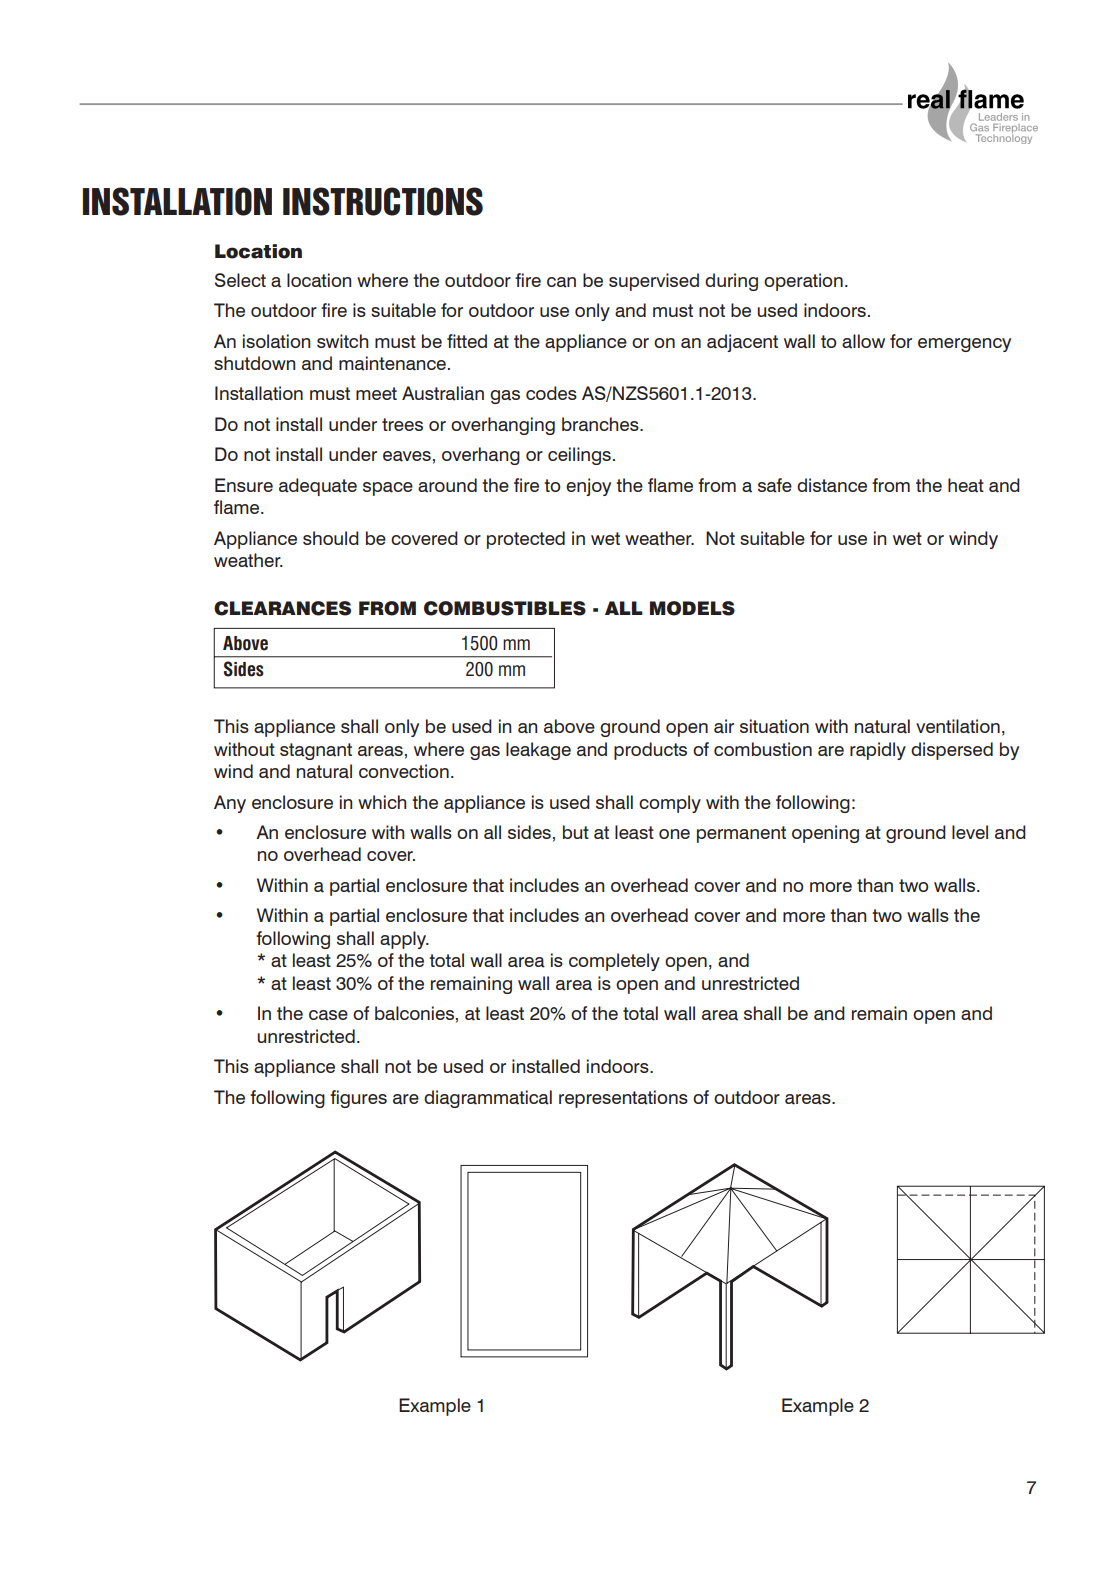  Describe the element at coordinates (576, 832) in the image. I see `but` at that location.
